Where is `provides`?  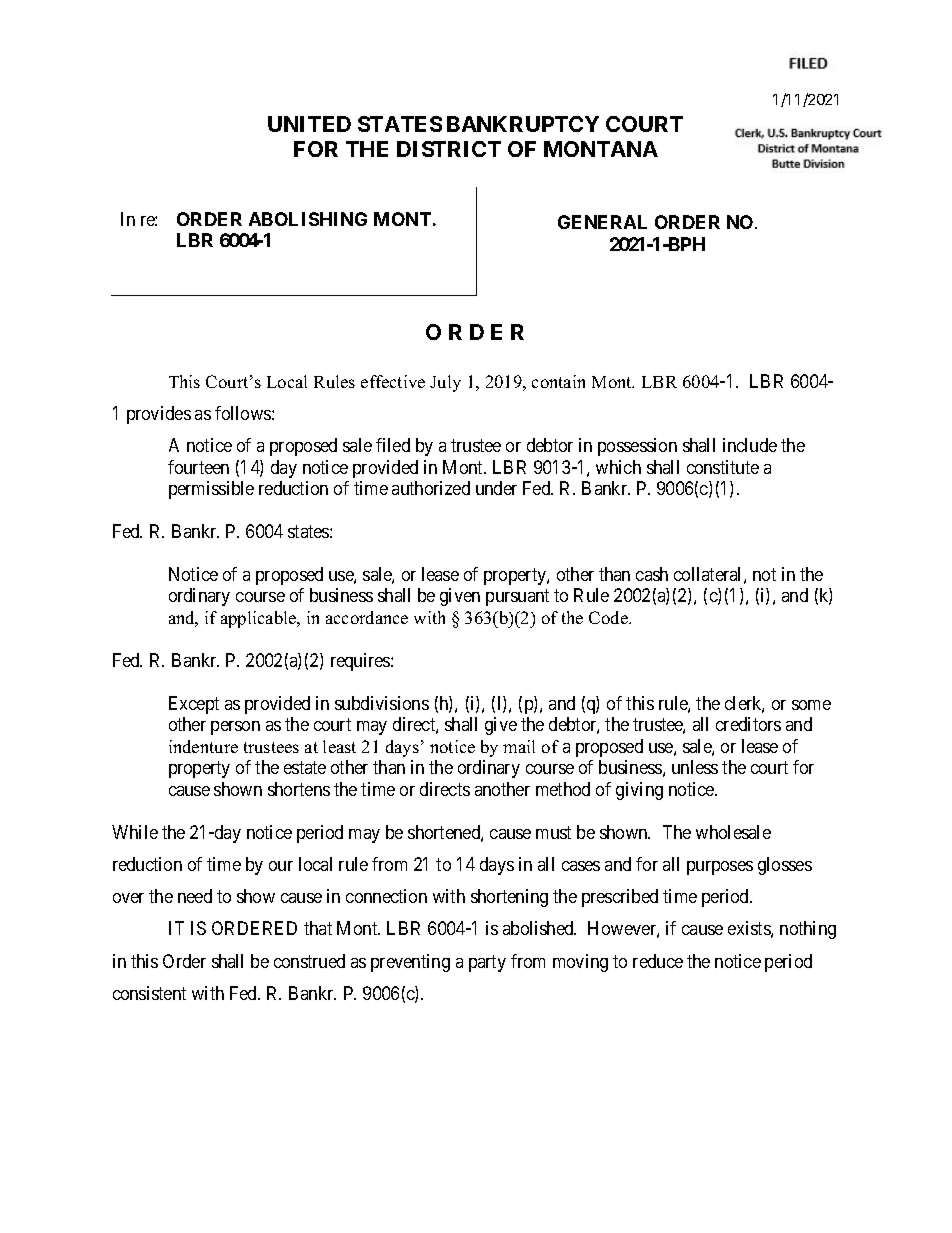 provides is located at coordinates (159, 415).
